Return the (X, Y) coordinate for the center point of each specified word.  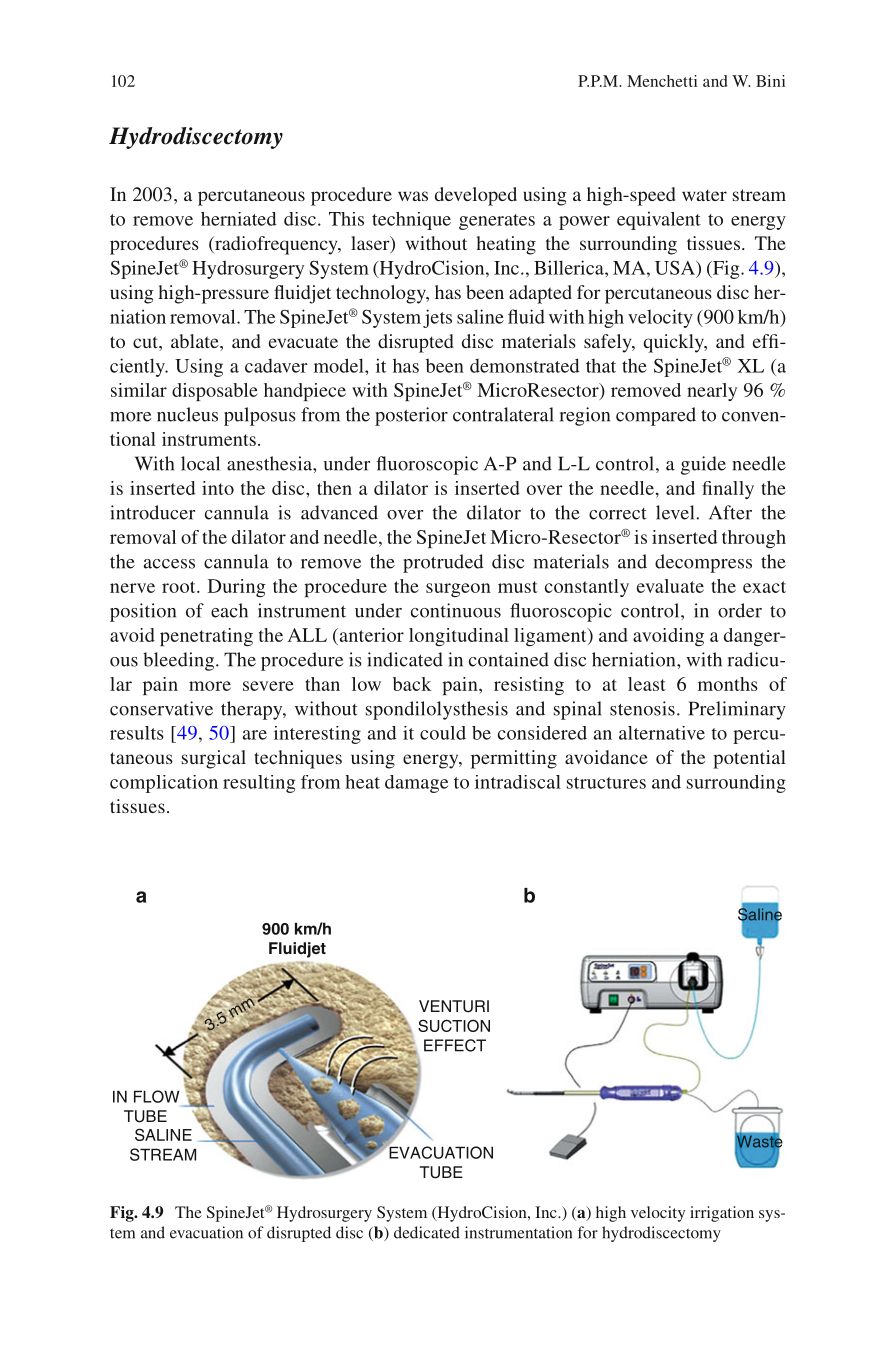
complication (164, 784)
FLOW (157, 1096)
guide (703, 465)
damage (416, 784)
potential (749, 759)
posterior (411, 416)
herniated (239, 219)
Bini (770, 81)
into (218, 488)
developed (476, 196)
